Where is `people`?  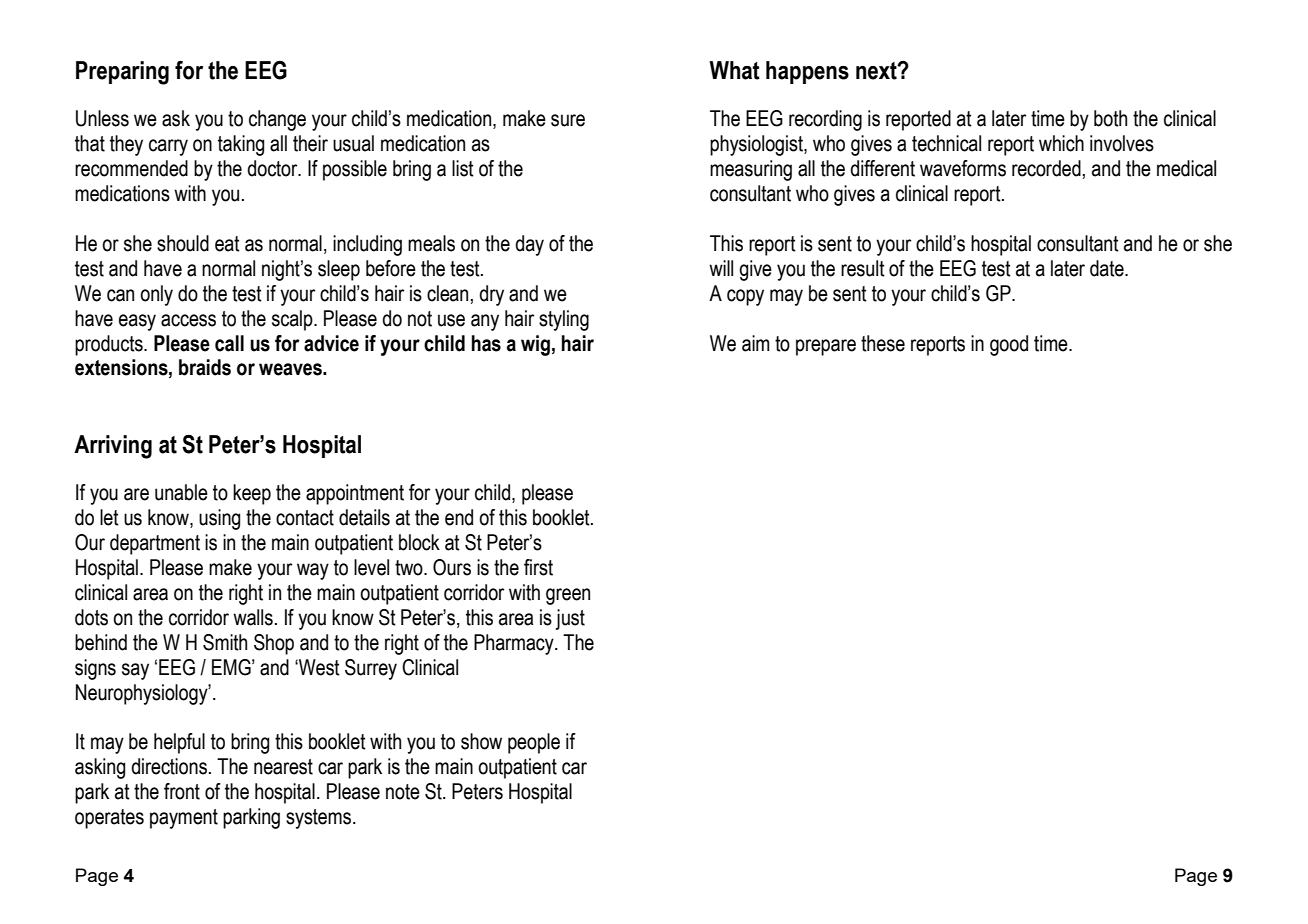
people is located at coordinates (534, 743).
